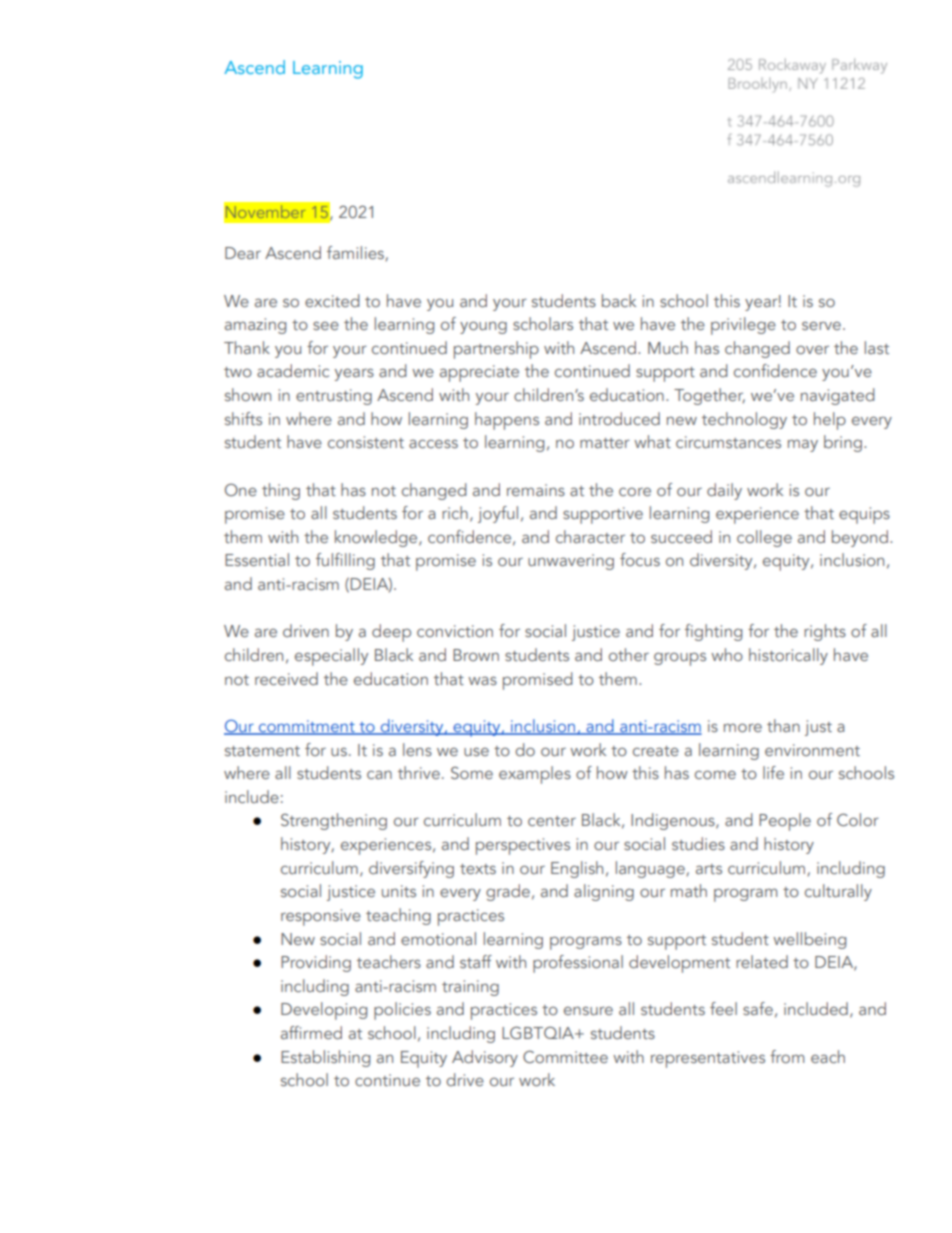 Image resolution: width=952 pixels, height=1233 pixels. Describe the element at coordinates (788, 656) in the screenshot. I see `historically` at that location.
